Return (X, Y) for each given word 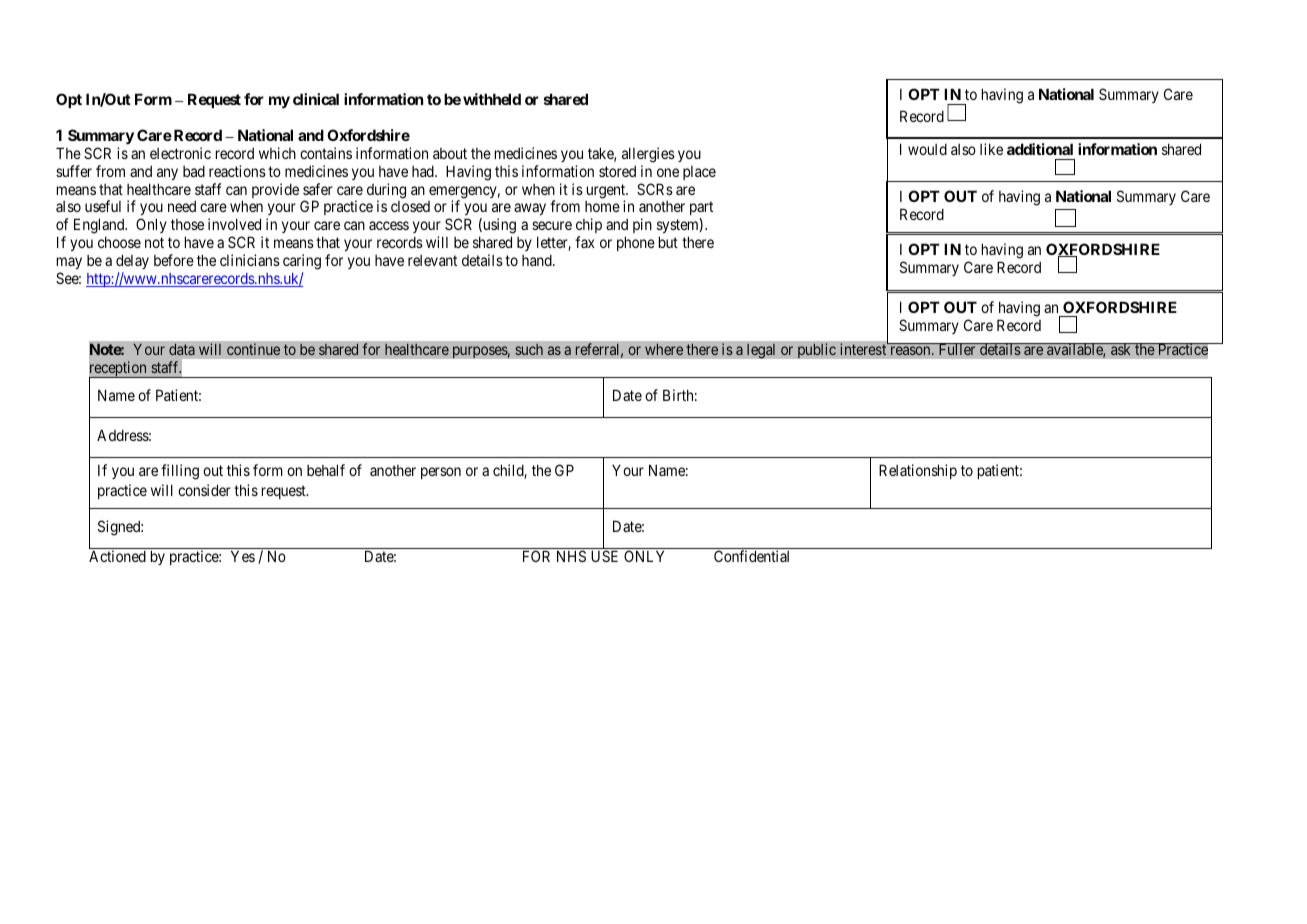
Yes (243, 556)
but (668, 242)
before (174, 260)
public (817, 351)
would (927, 149)
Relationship (918, 471)
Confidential (751, 556)
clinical (316, 99)
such (529, 349)
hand (538, 260)
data (182, 349)
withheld (492, 99)
